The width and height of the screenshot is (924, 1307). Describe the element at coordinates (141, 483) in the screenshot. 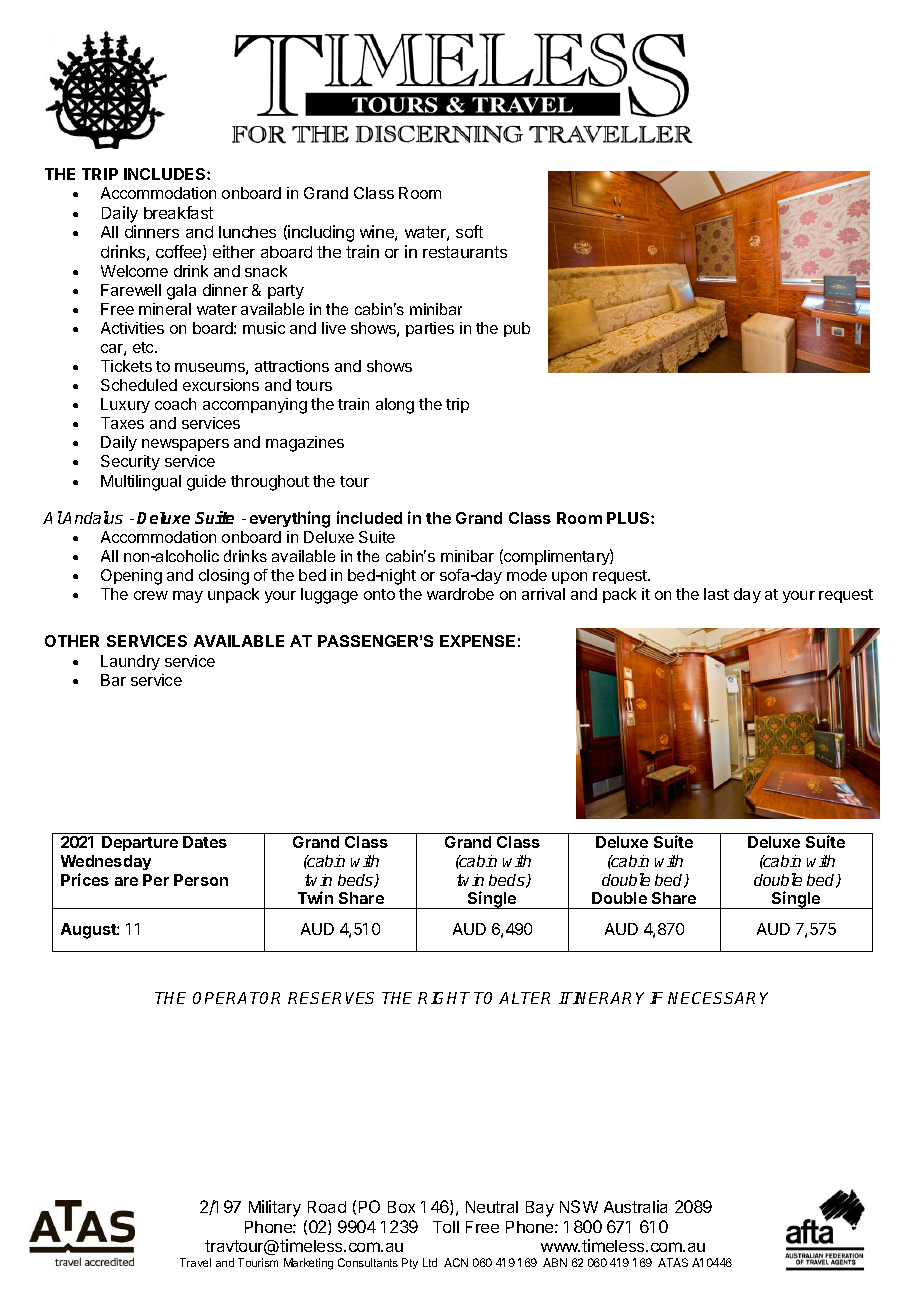

I see `Multilingual` at that location.
